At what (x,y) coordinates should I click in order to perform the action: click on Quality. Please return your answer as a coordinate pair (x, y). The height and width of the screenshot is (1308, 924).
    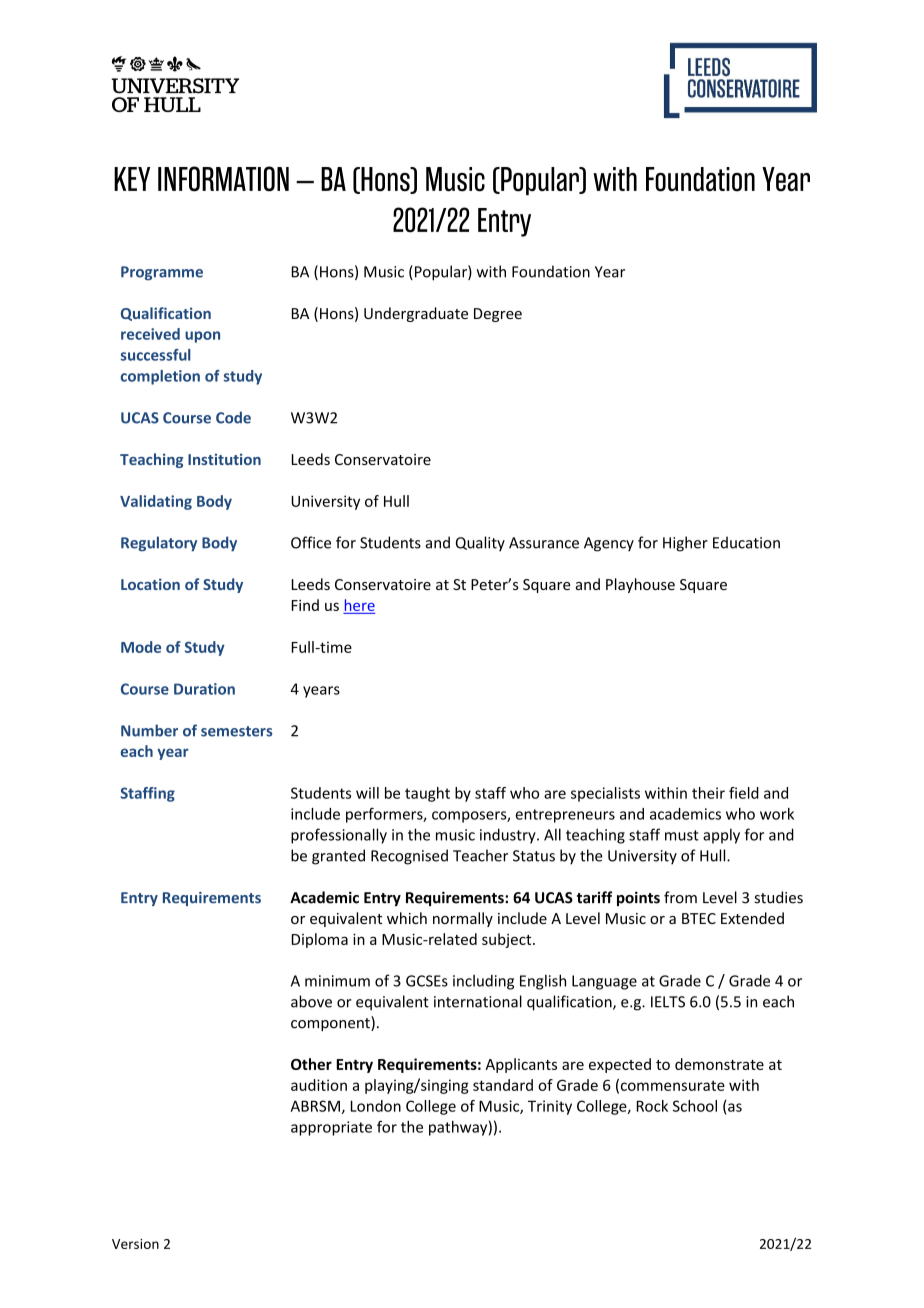
    Looking at the image, I should click on (480, 544).
